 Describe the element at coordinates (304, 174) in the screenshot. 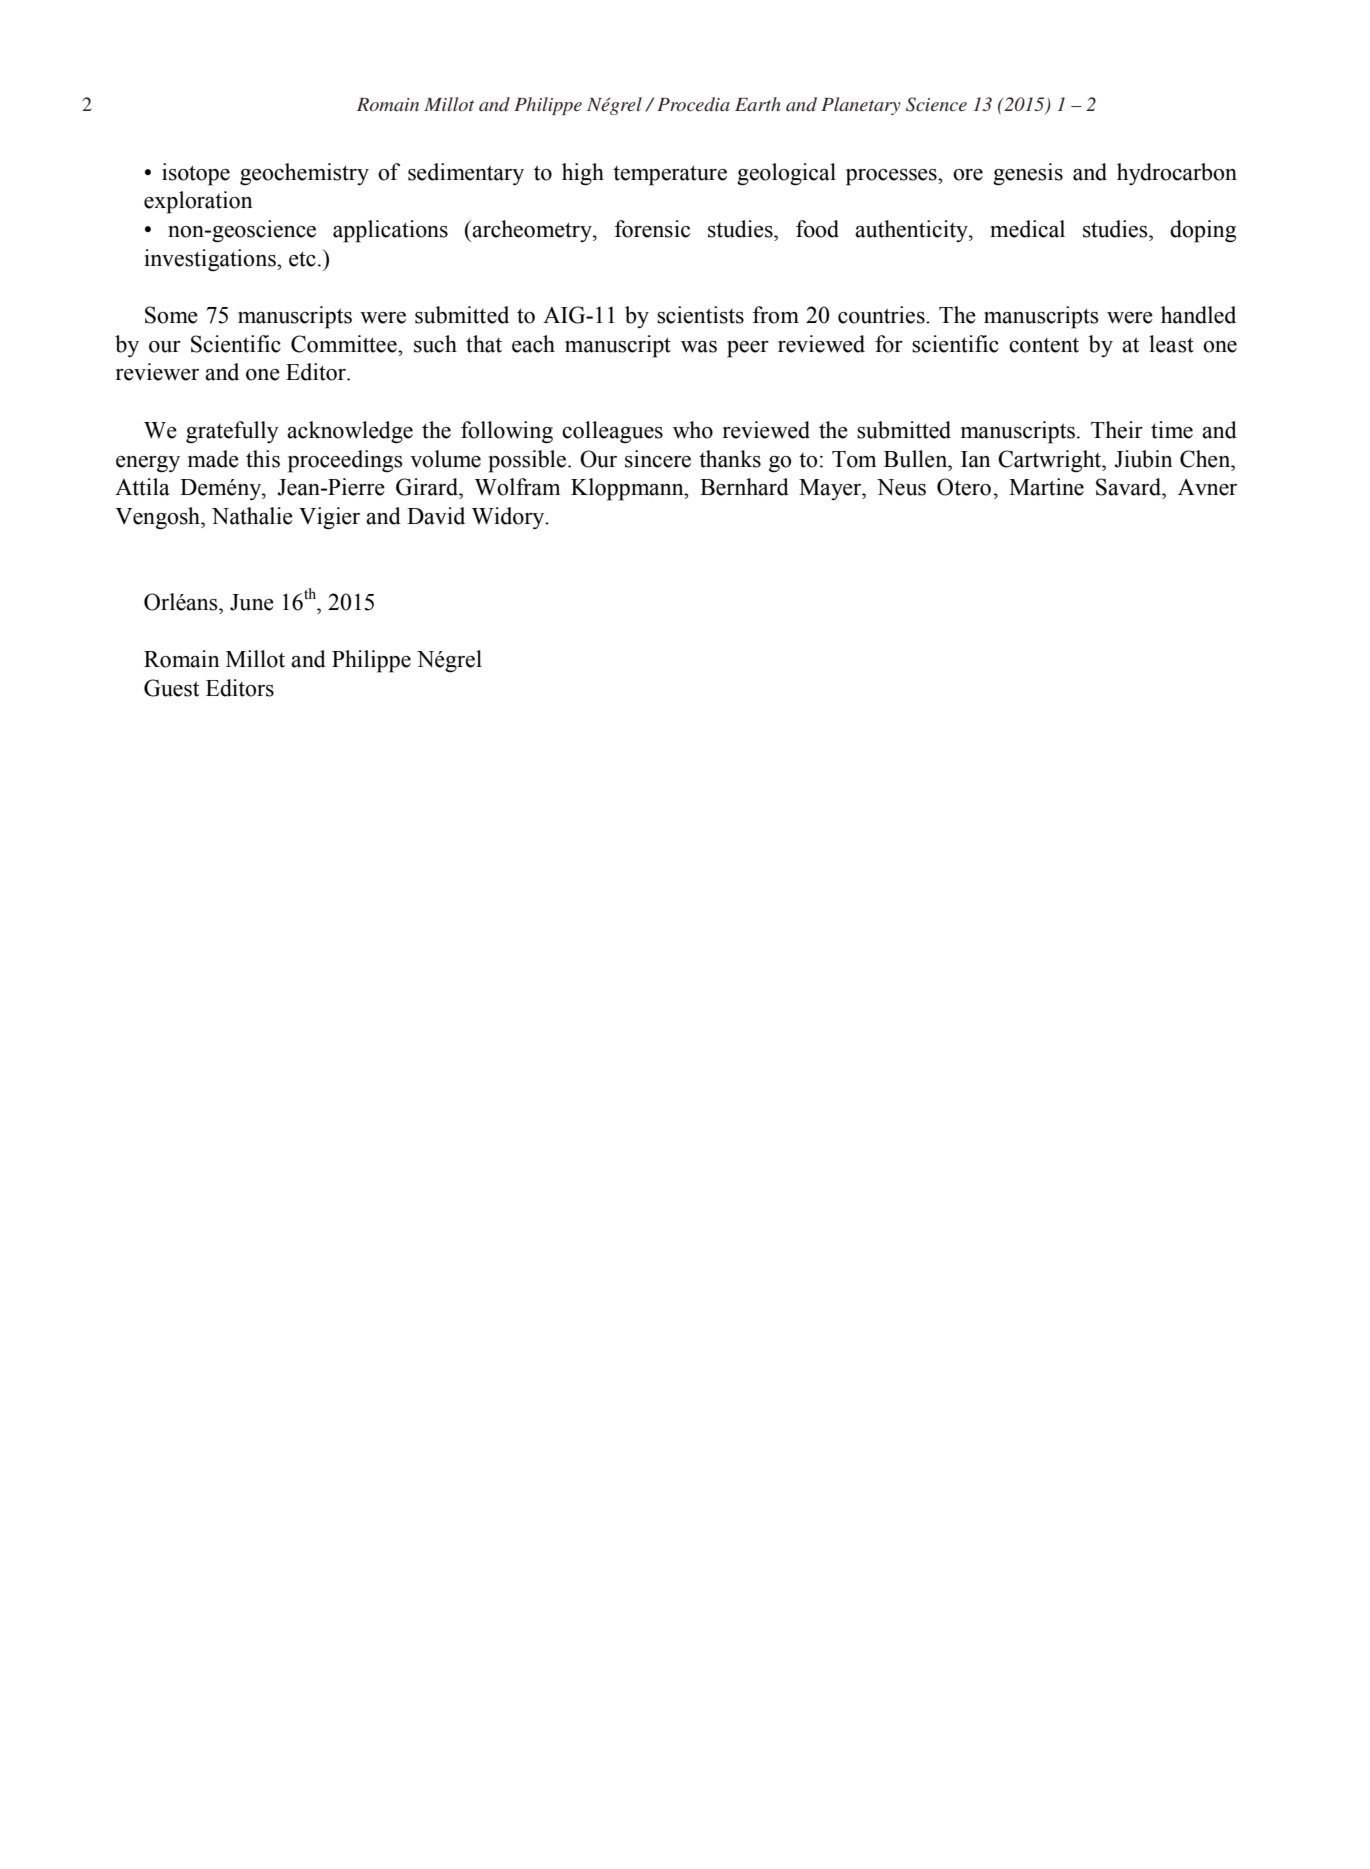

I see `geochemistry` at that location.
